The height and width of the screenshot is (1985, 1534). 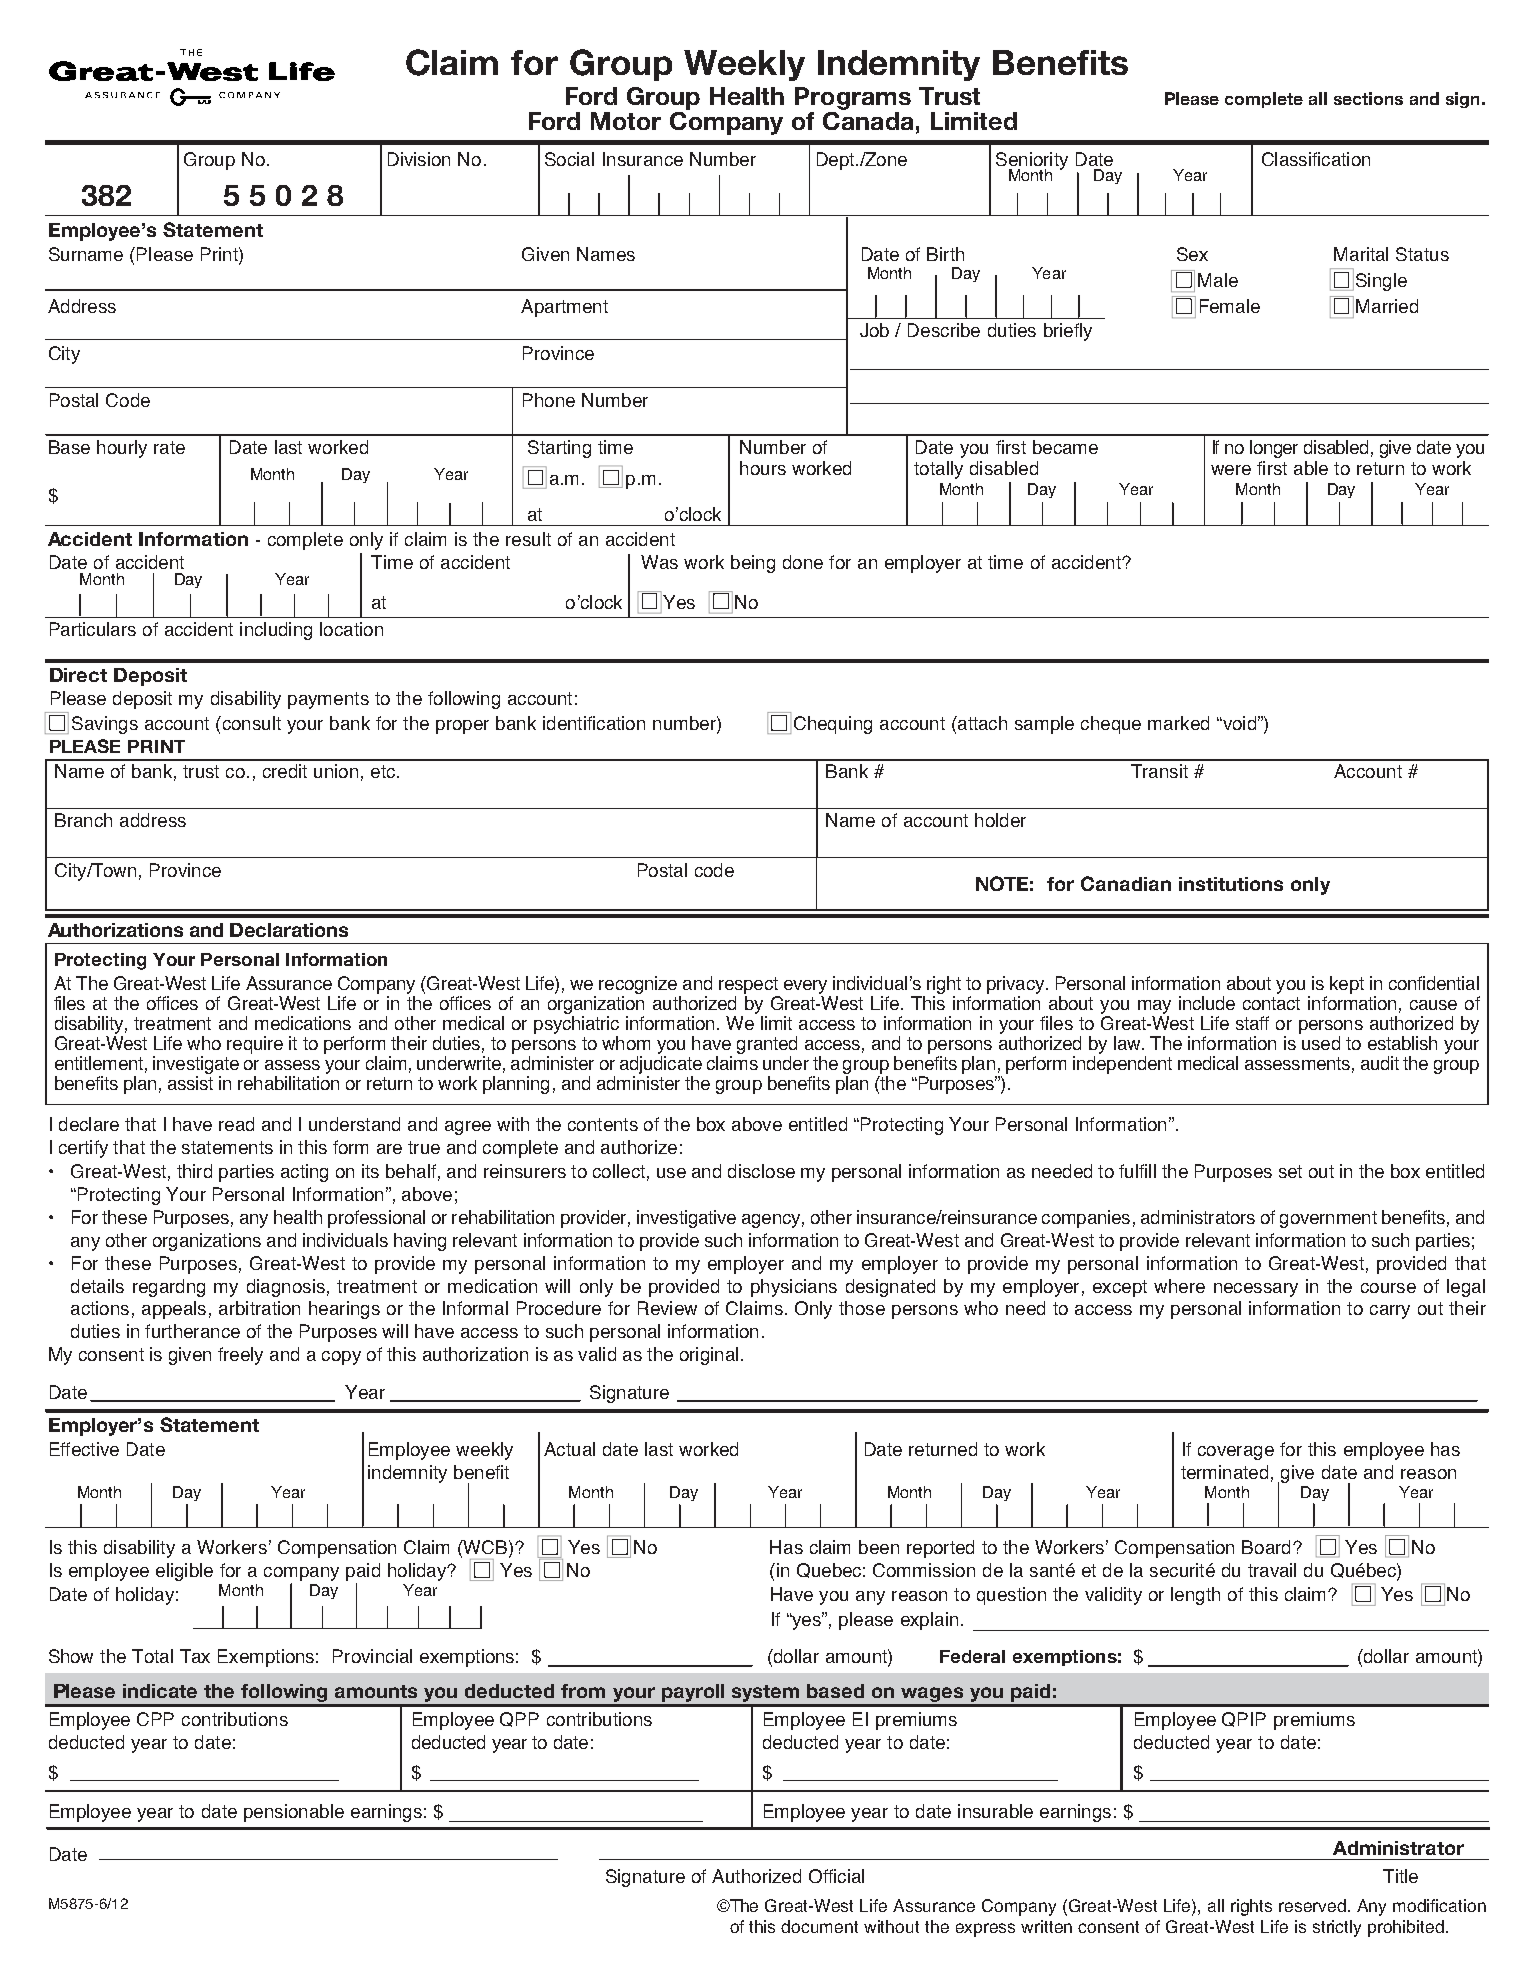 What do you see at coordinates (1316, 159) in the screenshot?
I see `Classification` at bounding box center [1316, 159].
